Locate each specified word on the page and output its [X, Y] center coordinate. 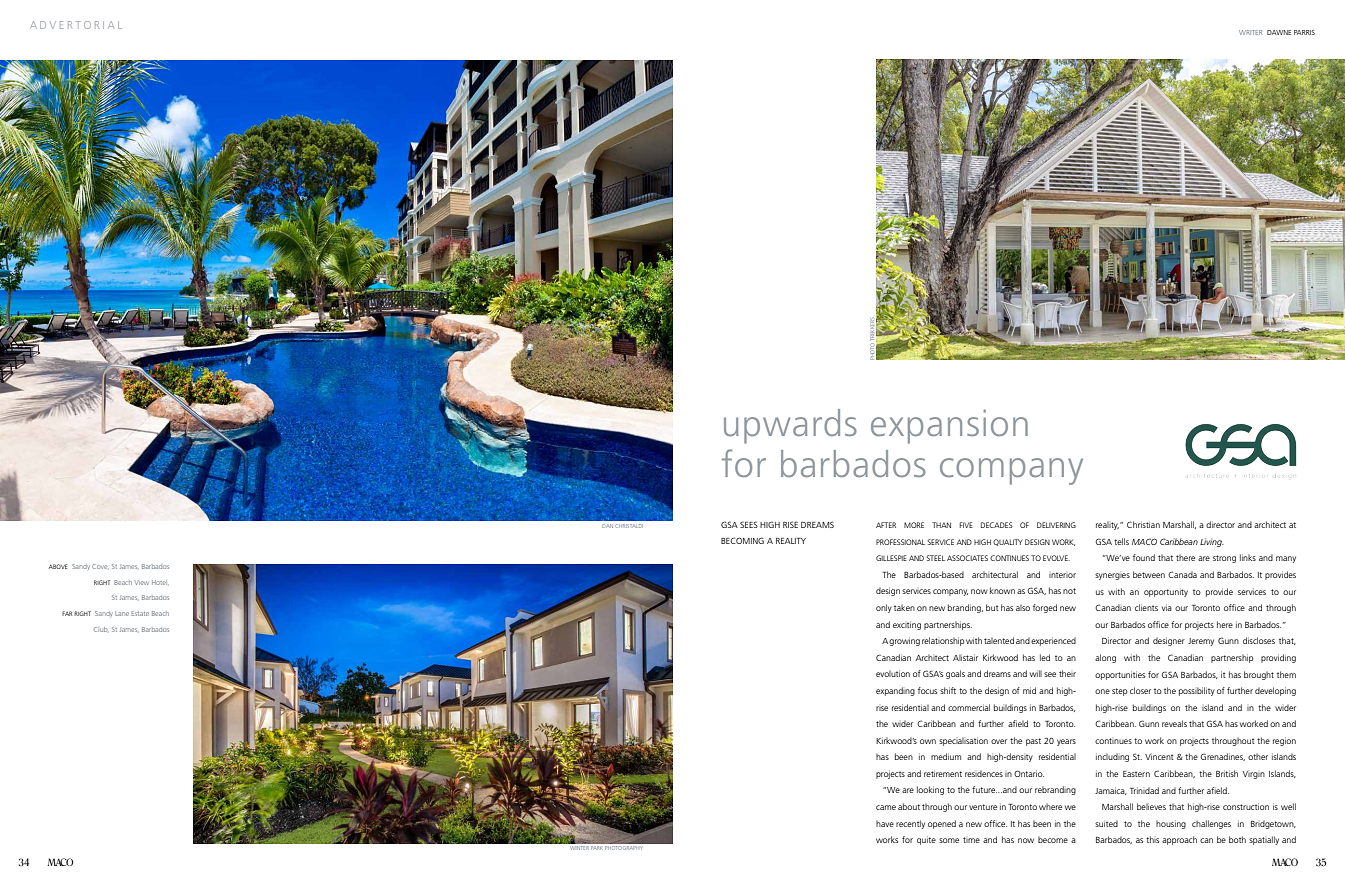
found [1144, 557]
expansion [949, 426]
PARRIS [1304, 32]
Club [100, 629]
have [885, 823]
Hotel [159, 582]
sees [749, 524]
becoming [742, 540]
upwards [790, 426]
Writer [1250, 32]
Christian [1143, 524]
